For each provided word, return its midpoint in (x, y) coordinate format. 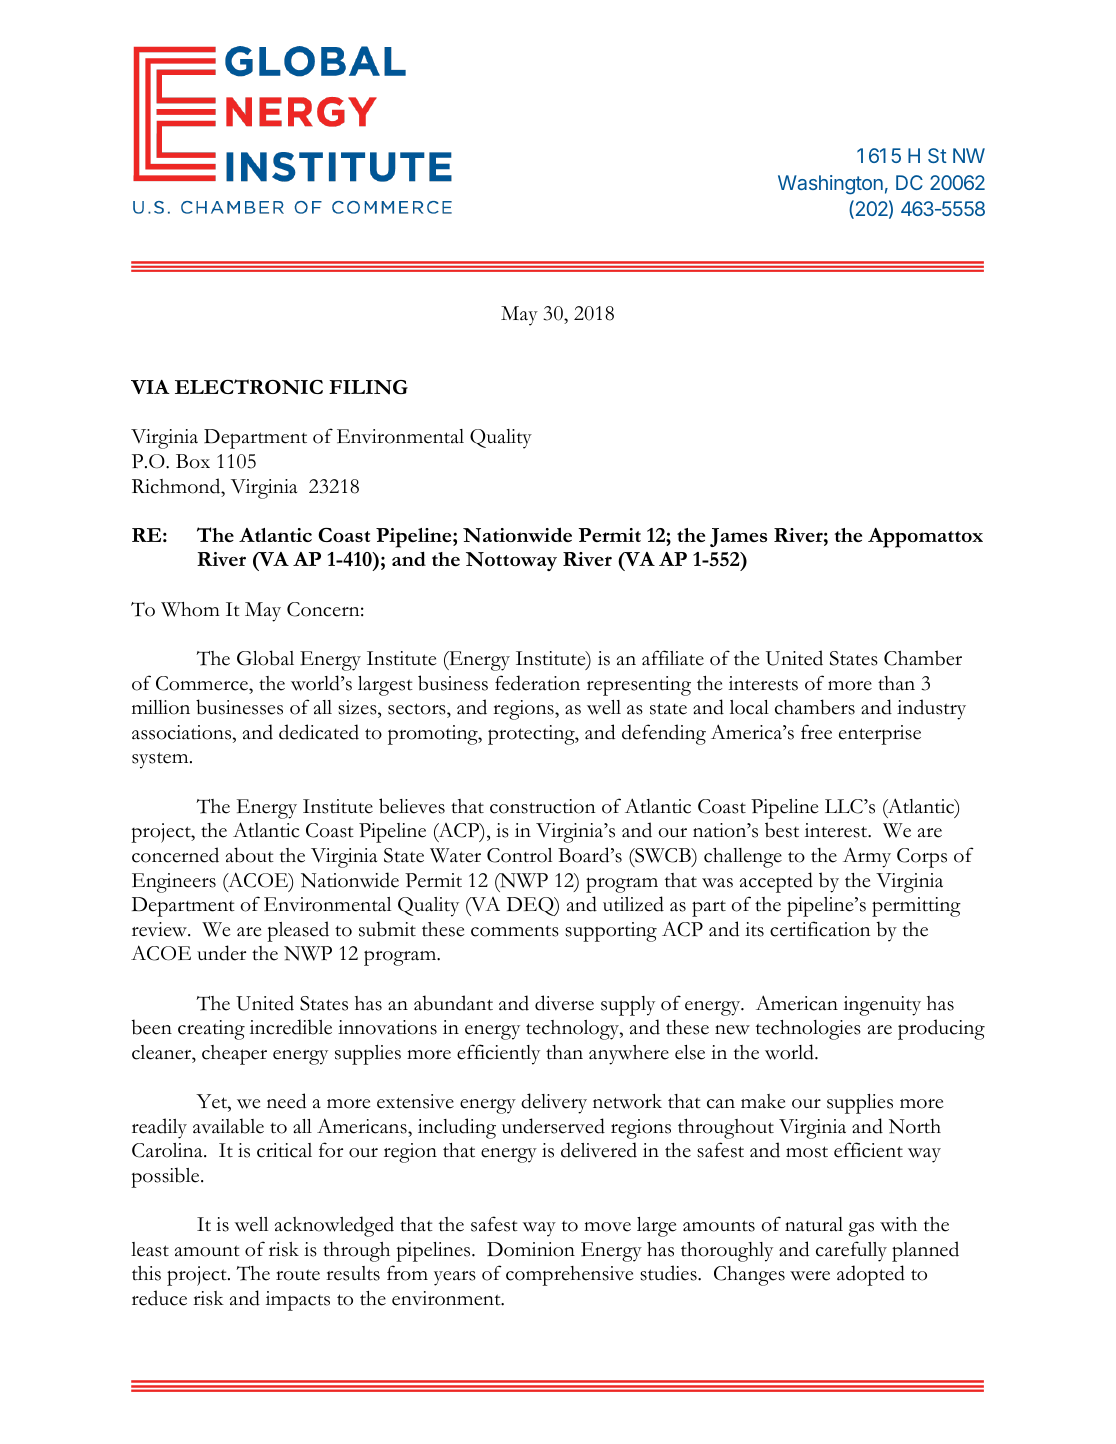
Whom (190, 609)
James (738, 537)
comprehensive (570, 1276)
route (298, 1275)
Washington (830, 185)
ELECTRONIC (249, 387)
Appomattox (925, 538)
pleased (298, 931)
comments (515, 931)
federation (537, 683)
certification (820, 929)
